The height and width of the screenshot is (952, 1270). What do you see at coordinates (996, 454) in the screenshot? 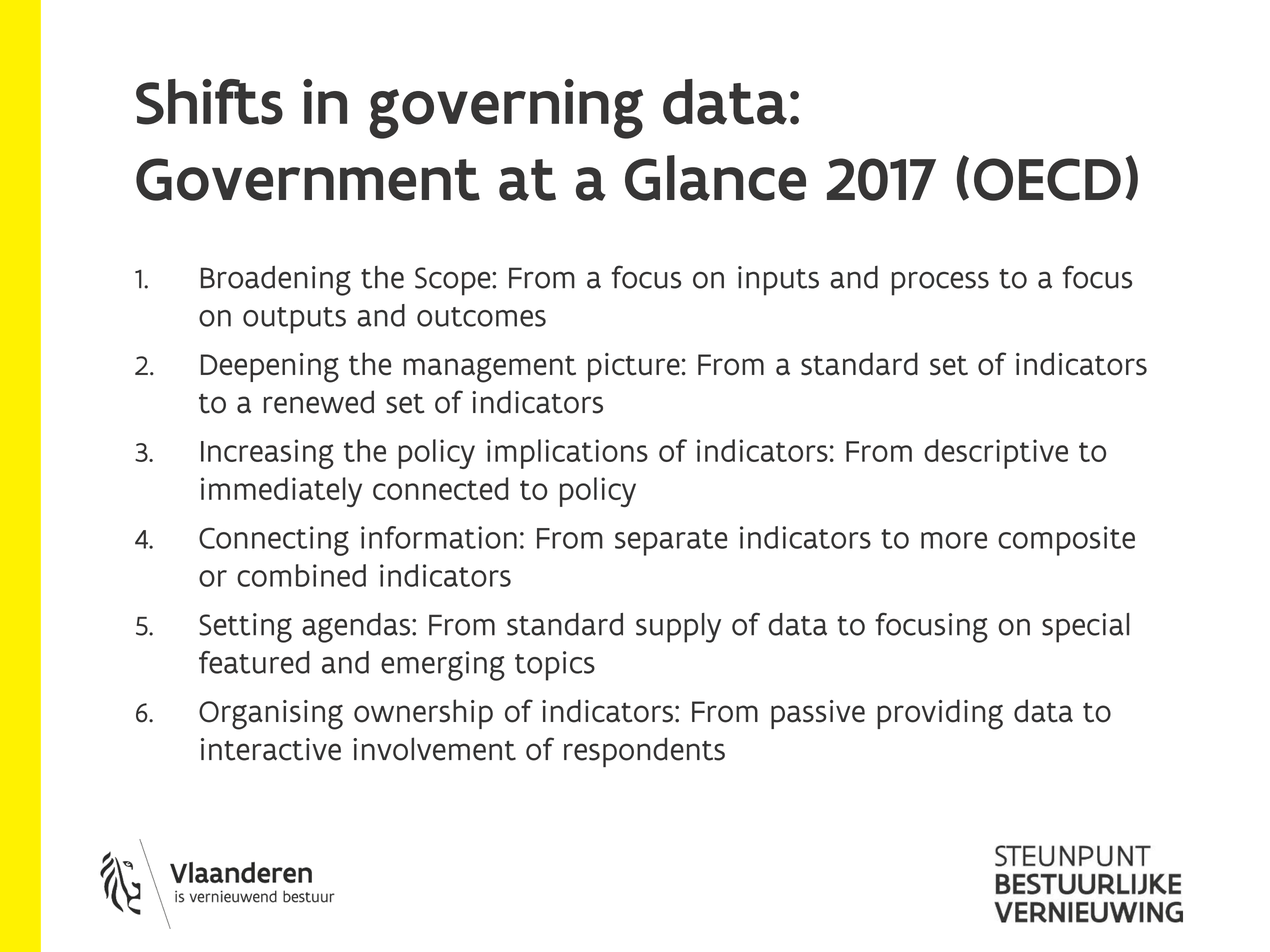
I see `descriptive` at bounding box center [996, 454].
